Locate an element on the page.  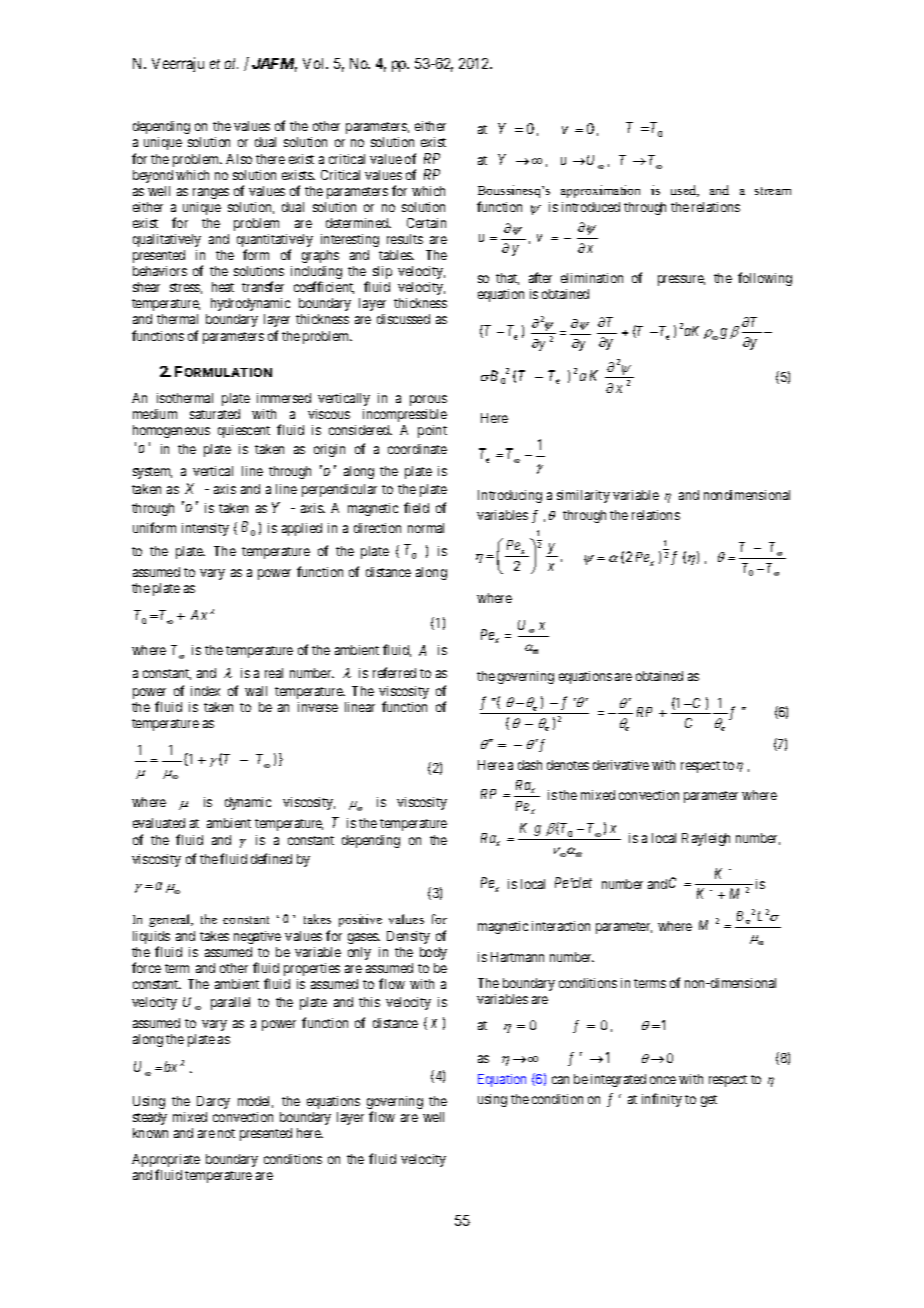
used is located at coordinates (685, 191).
